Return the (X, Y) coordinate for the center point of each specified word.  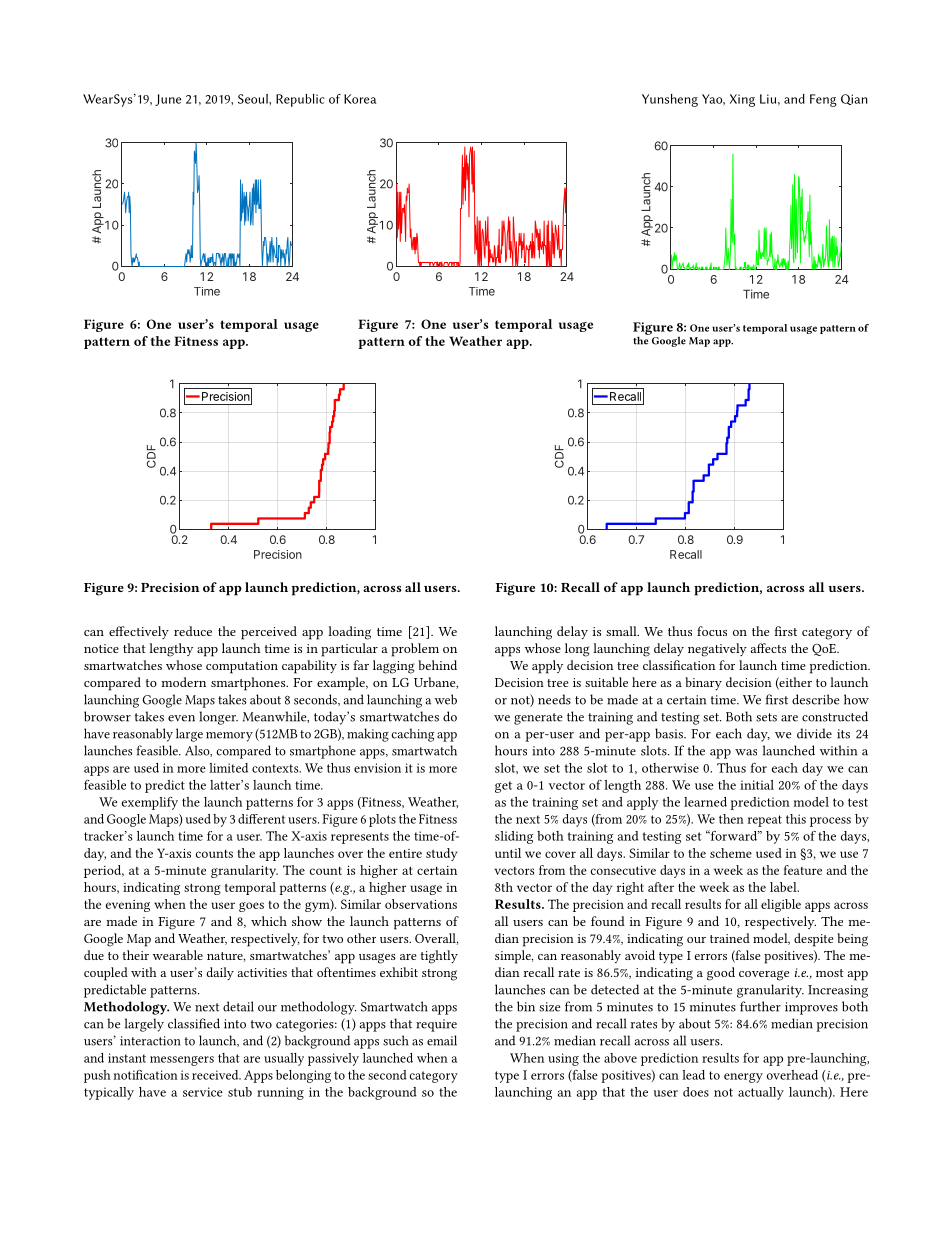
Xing (742, 100)
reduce (193, 631)
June (168, 100)
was (746, 752)
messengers (182, 1061)
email (442, 1040)
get (503, 787)
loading (349, 633)
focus (712, 631)
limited (228, 768)
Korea (360, 99)
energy (743, 1078)
